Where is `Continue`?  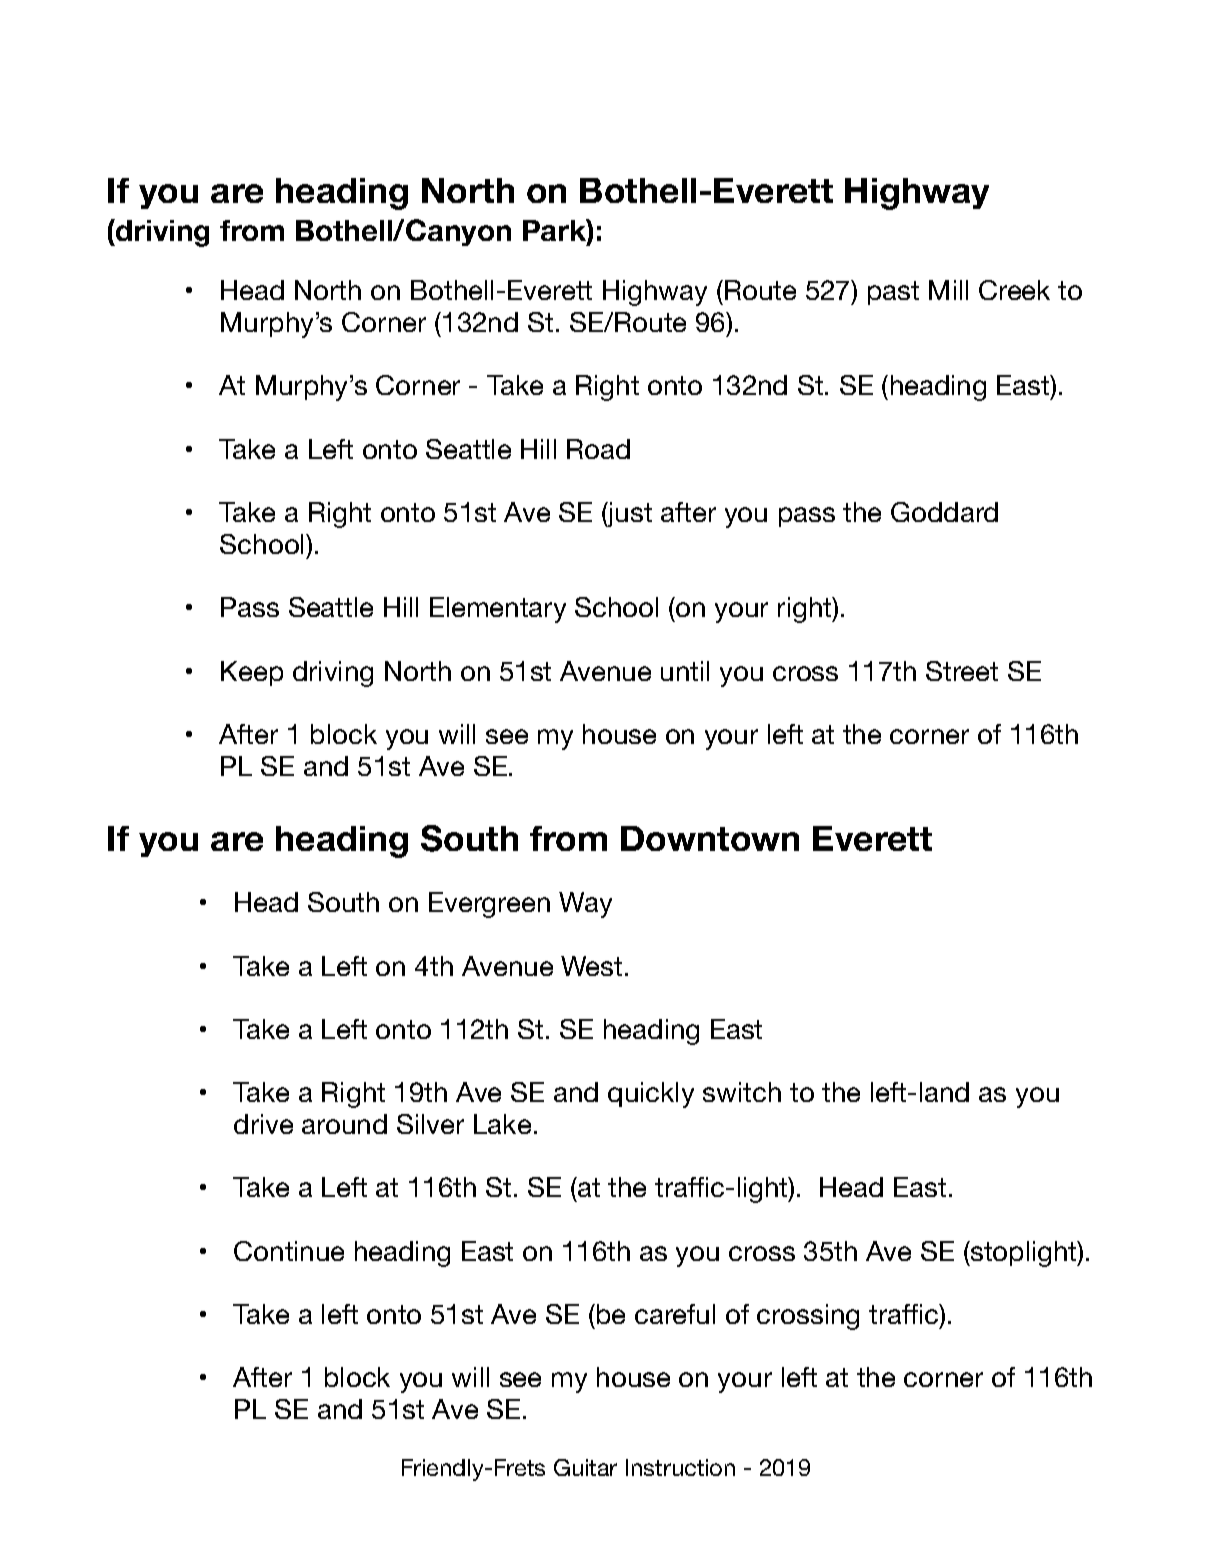 Continue is located at coordinates (289, 1251).
